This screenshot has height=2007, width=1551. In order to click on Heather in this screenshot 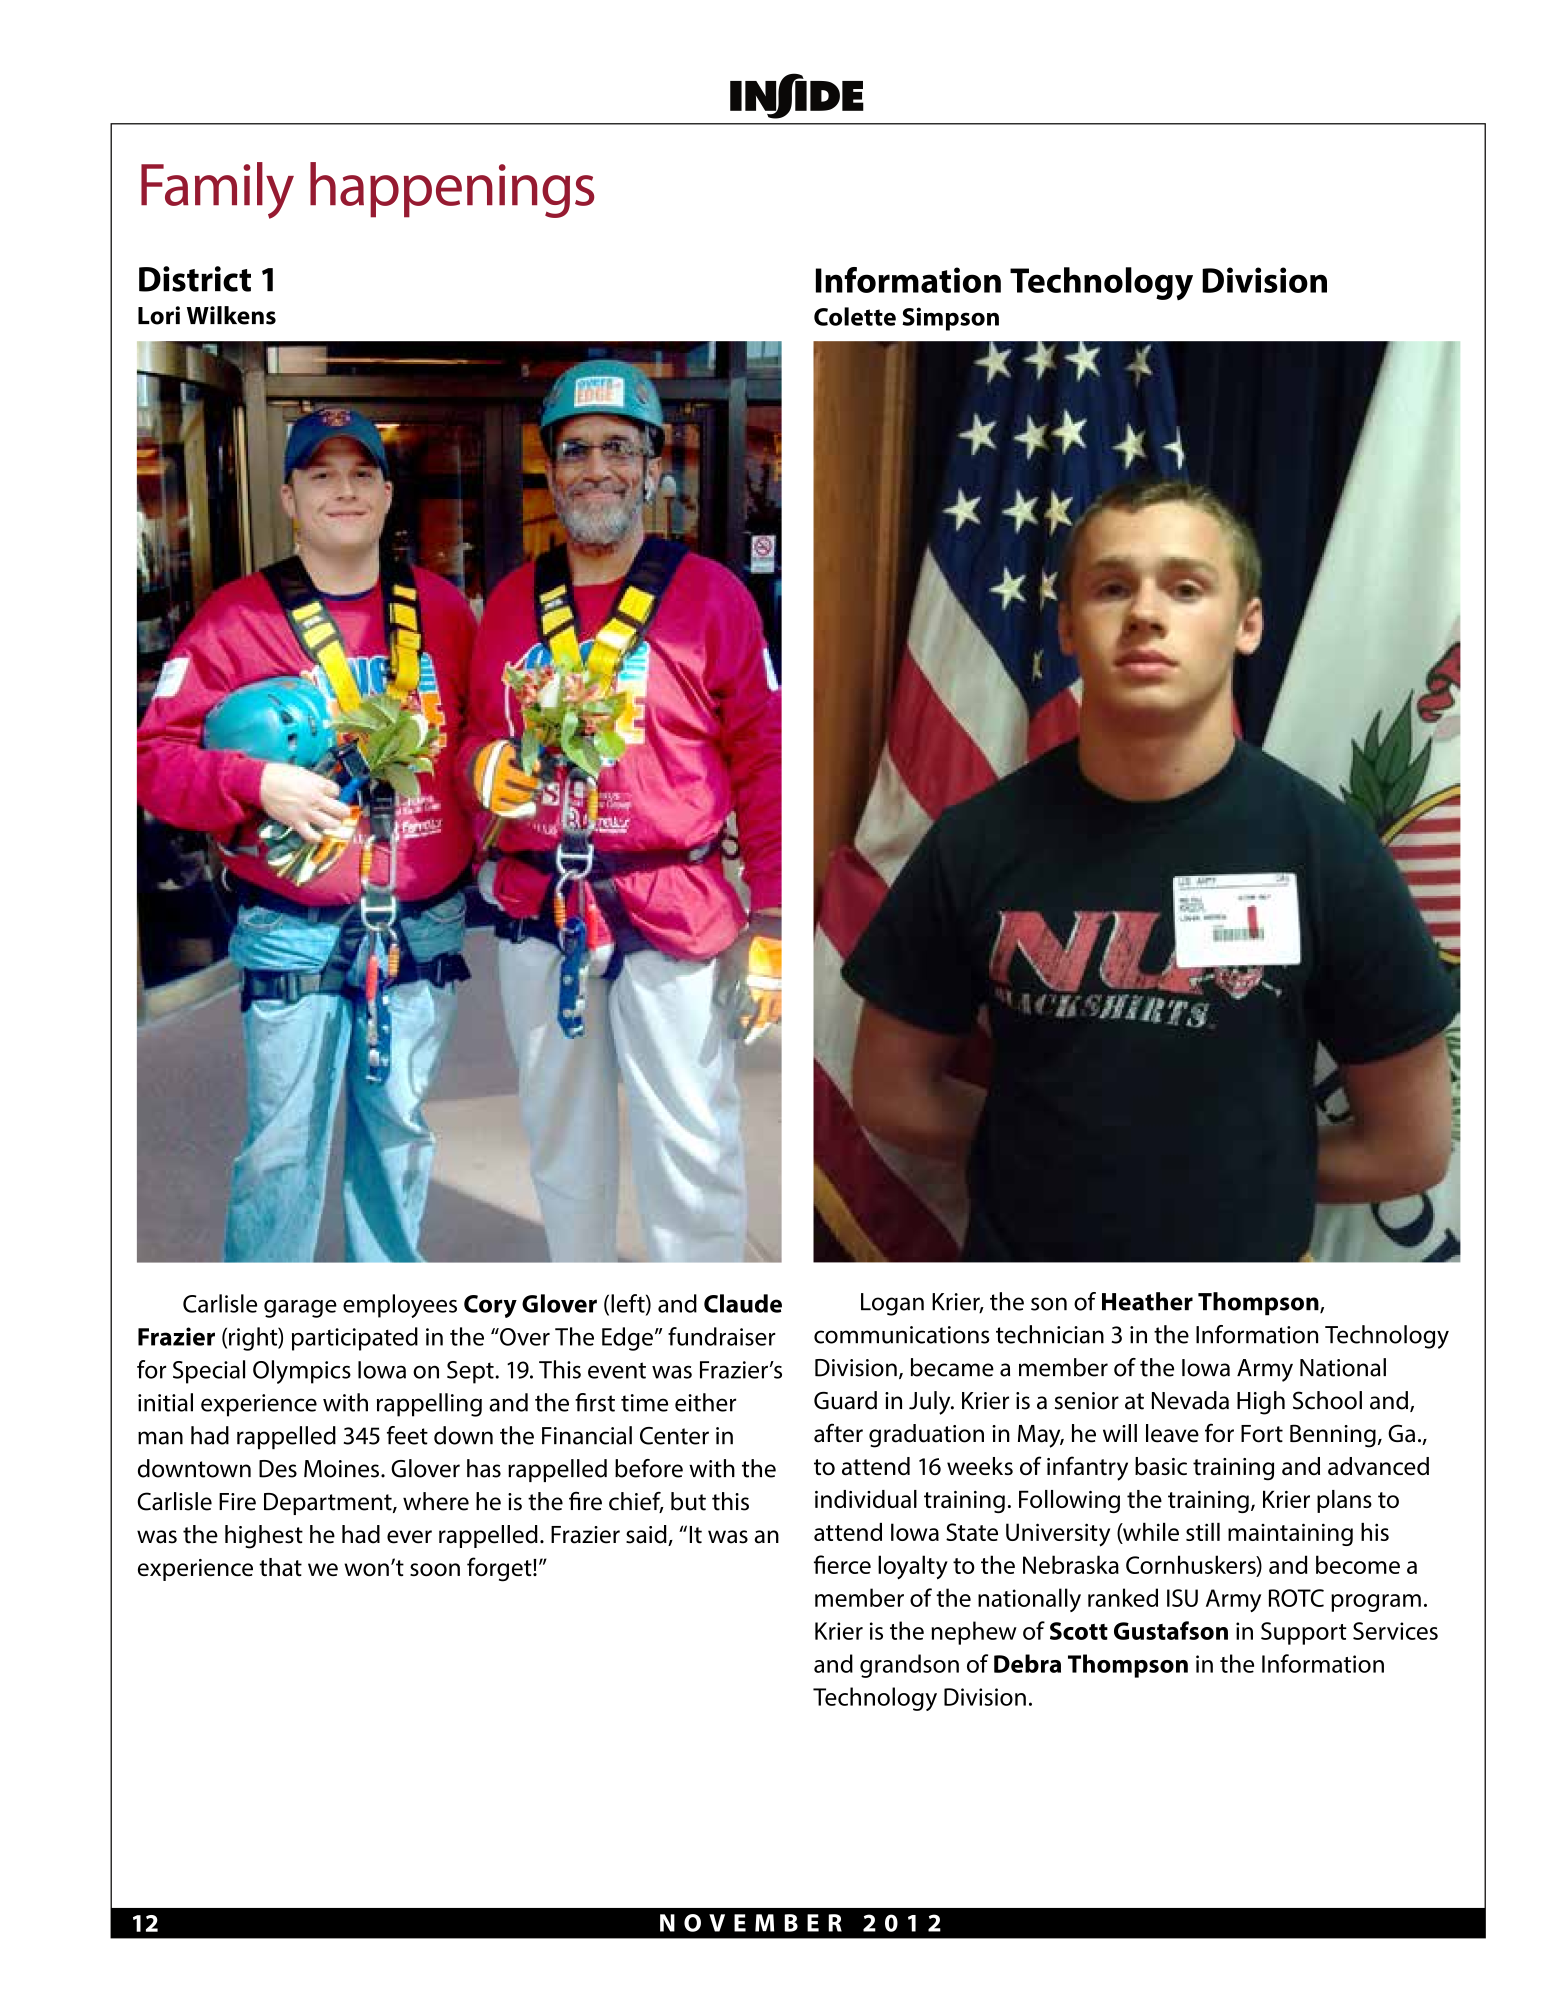, I will do `click(1147, 1301)`.
